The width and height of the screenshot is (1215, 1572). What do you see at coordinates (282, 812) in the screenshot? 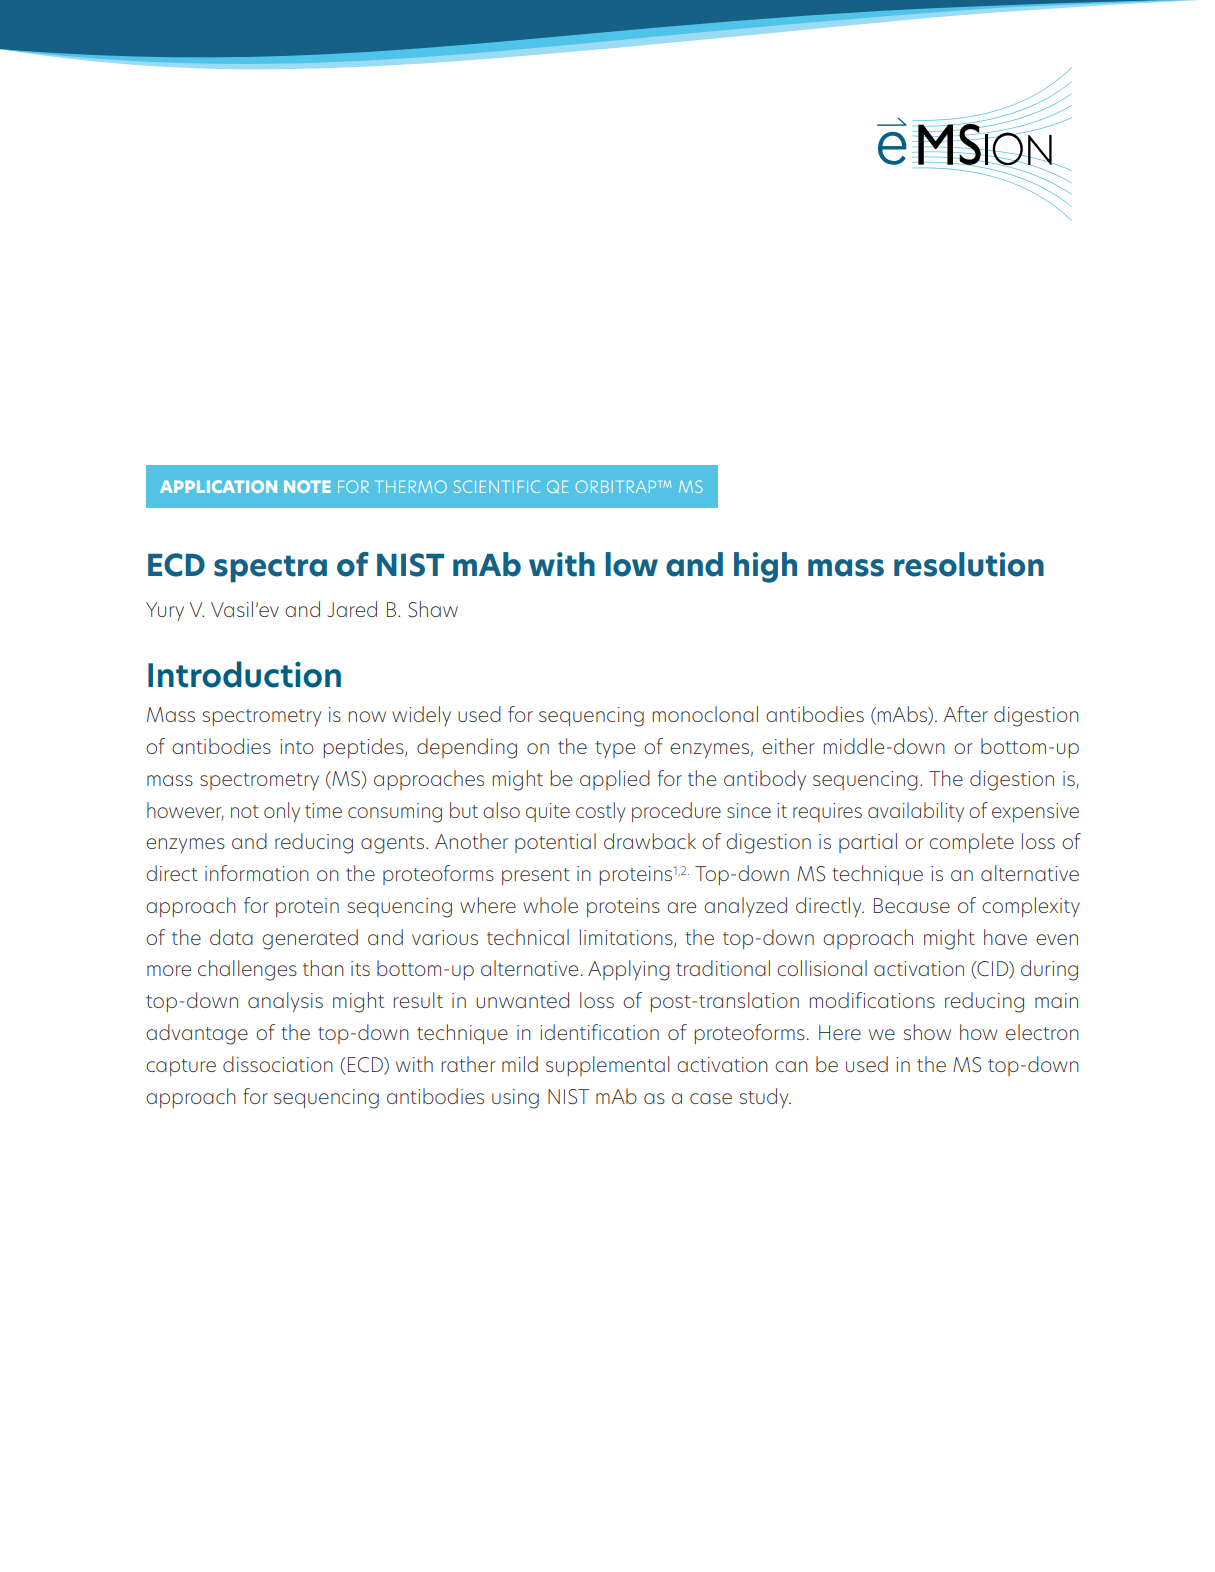
I see `only` at bounding box center [282, 812].
